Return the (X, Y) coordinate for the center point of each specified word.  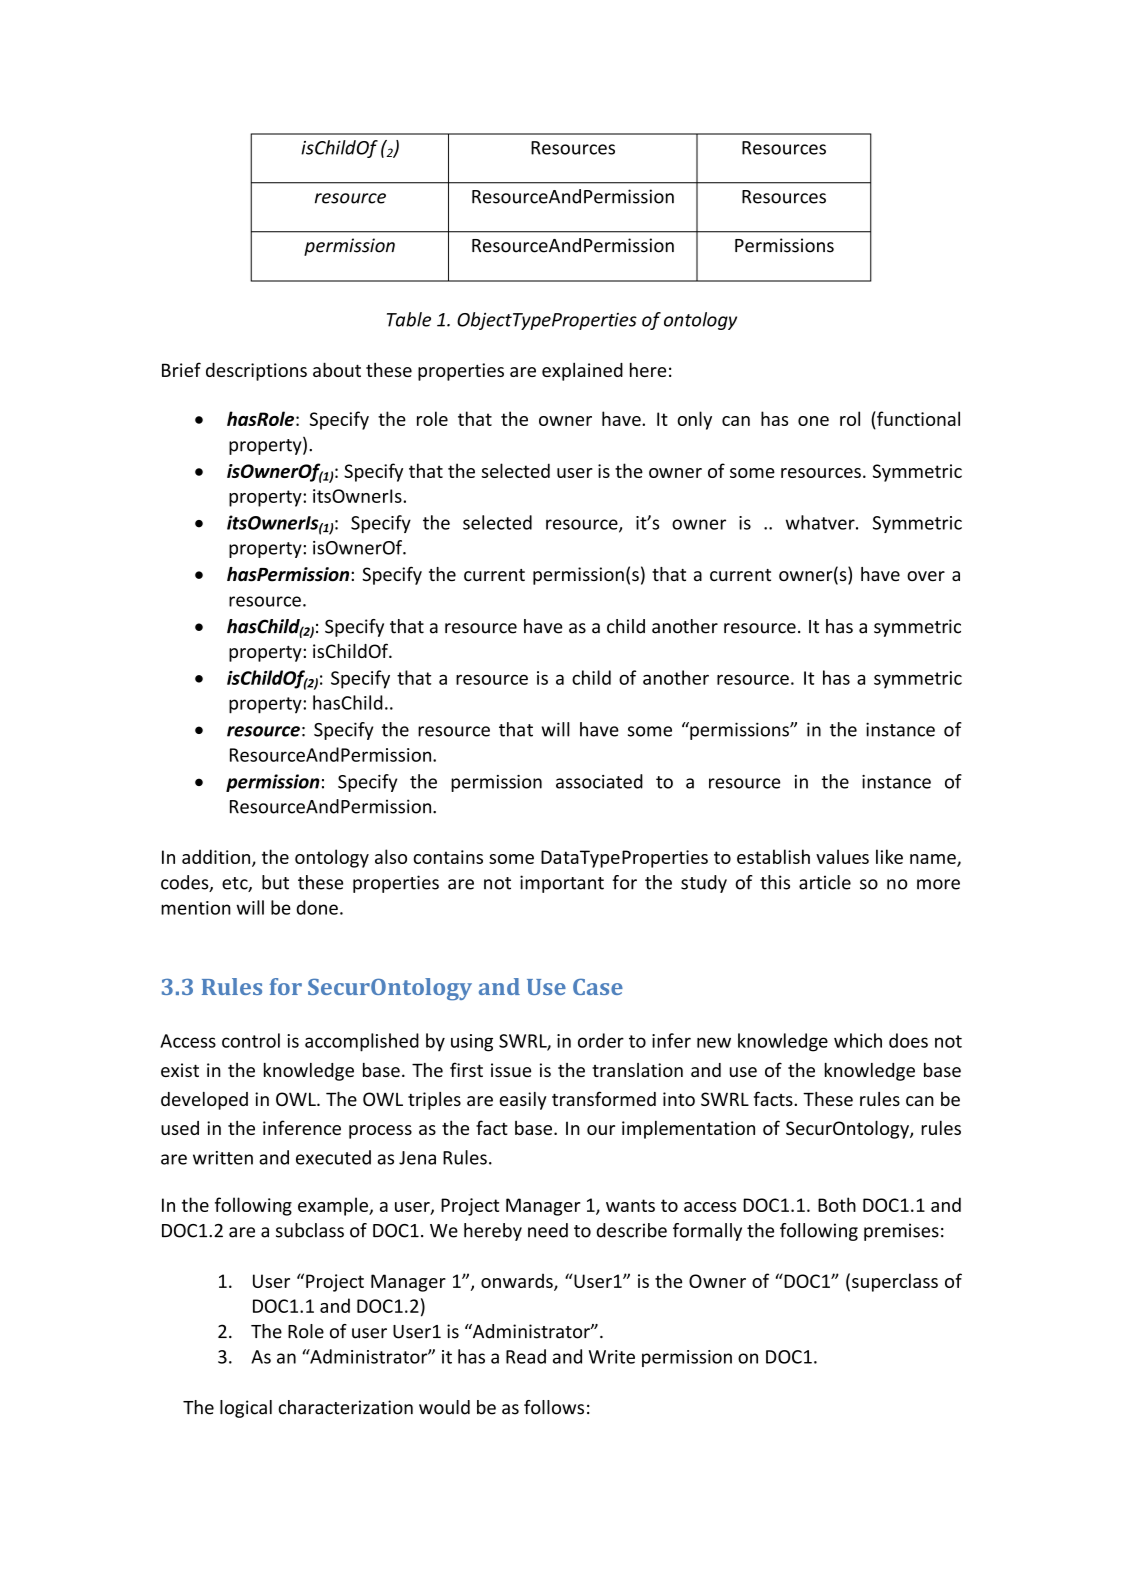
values (842, 856)
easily (523, 1101)
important (562, 884)
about (337, 369)
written (223, 1158)
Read (526, 1356)
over (926, 576)
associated (599, 781)
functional (917, 418)
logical (246, 1409)
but (275, 882)
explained (582, 372)
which (858, 1040)
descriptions (256, 372)
